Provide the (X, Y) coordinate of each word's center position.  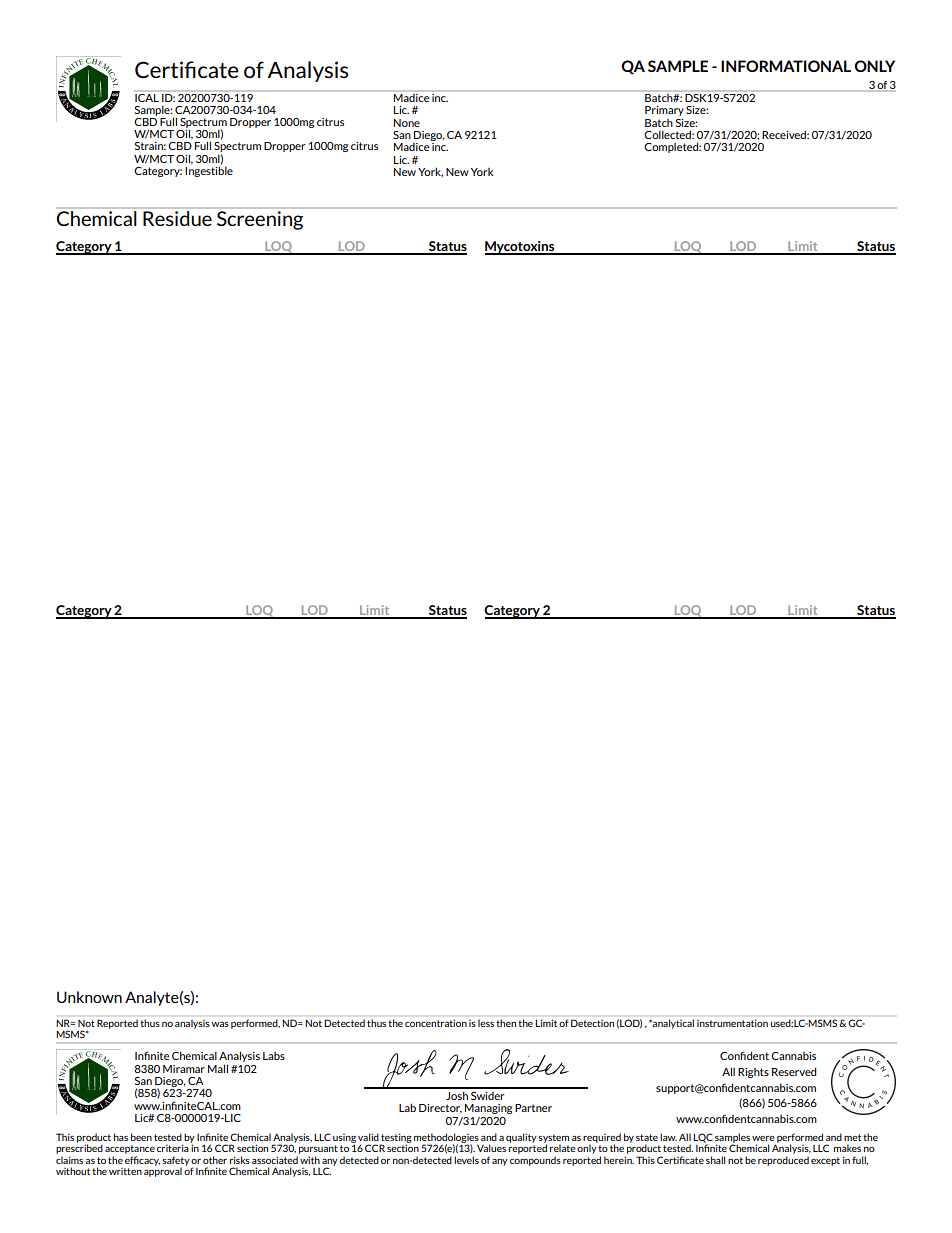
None (407, 123)
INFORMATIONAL (786, 66)
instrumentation (732, 1023)
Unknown (89, 997)
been (141, 1137)
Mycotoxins (521, 248)
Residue (177, 218)
